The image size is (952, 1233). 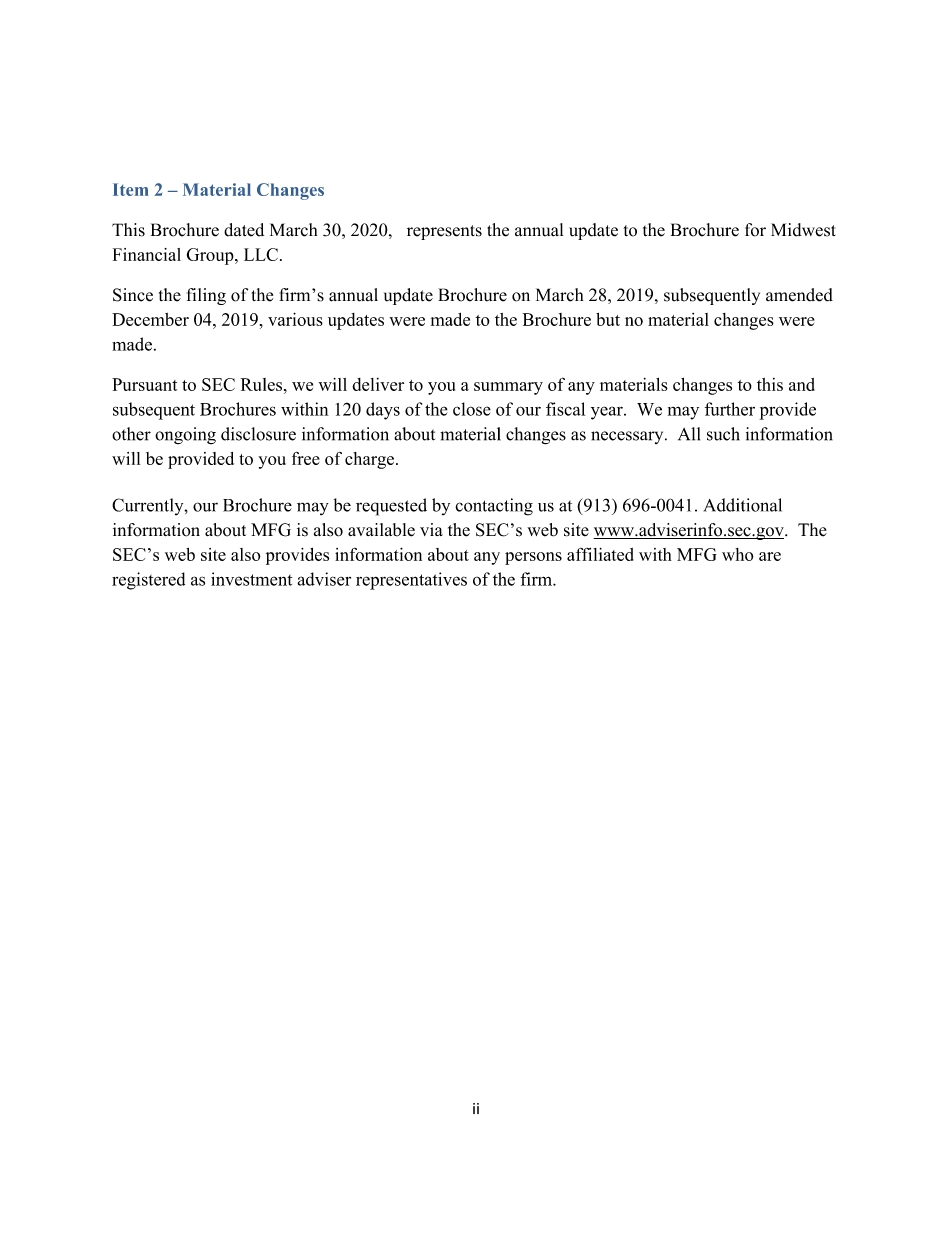 I want to click on Additional, so click(x=743, y=505).
